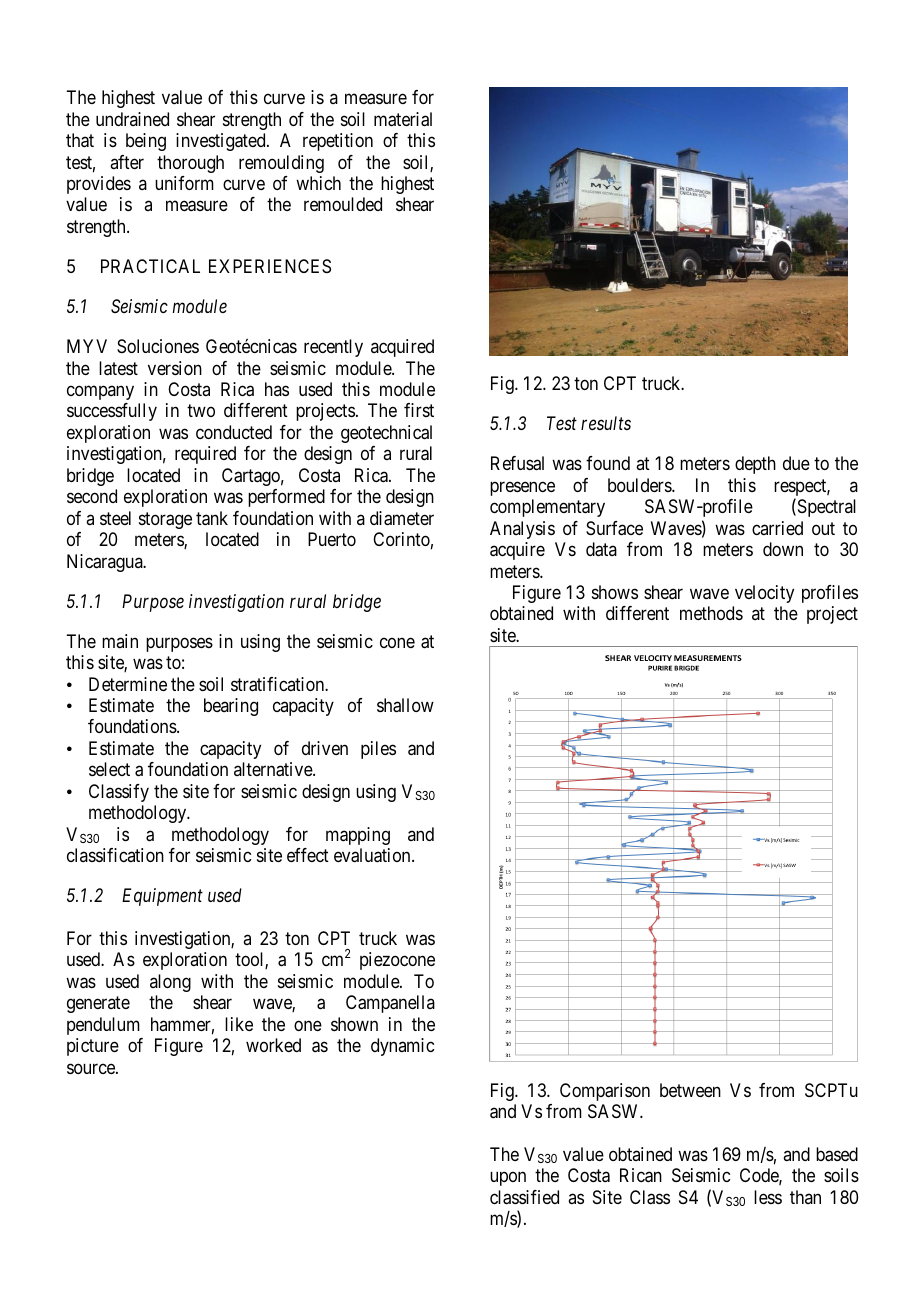 This screenshot has width=924, height=1308. What do you see at coordinates (419, 410) in the screenshot?
I see `first` at bounding box center [419, 410].
